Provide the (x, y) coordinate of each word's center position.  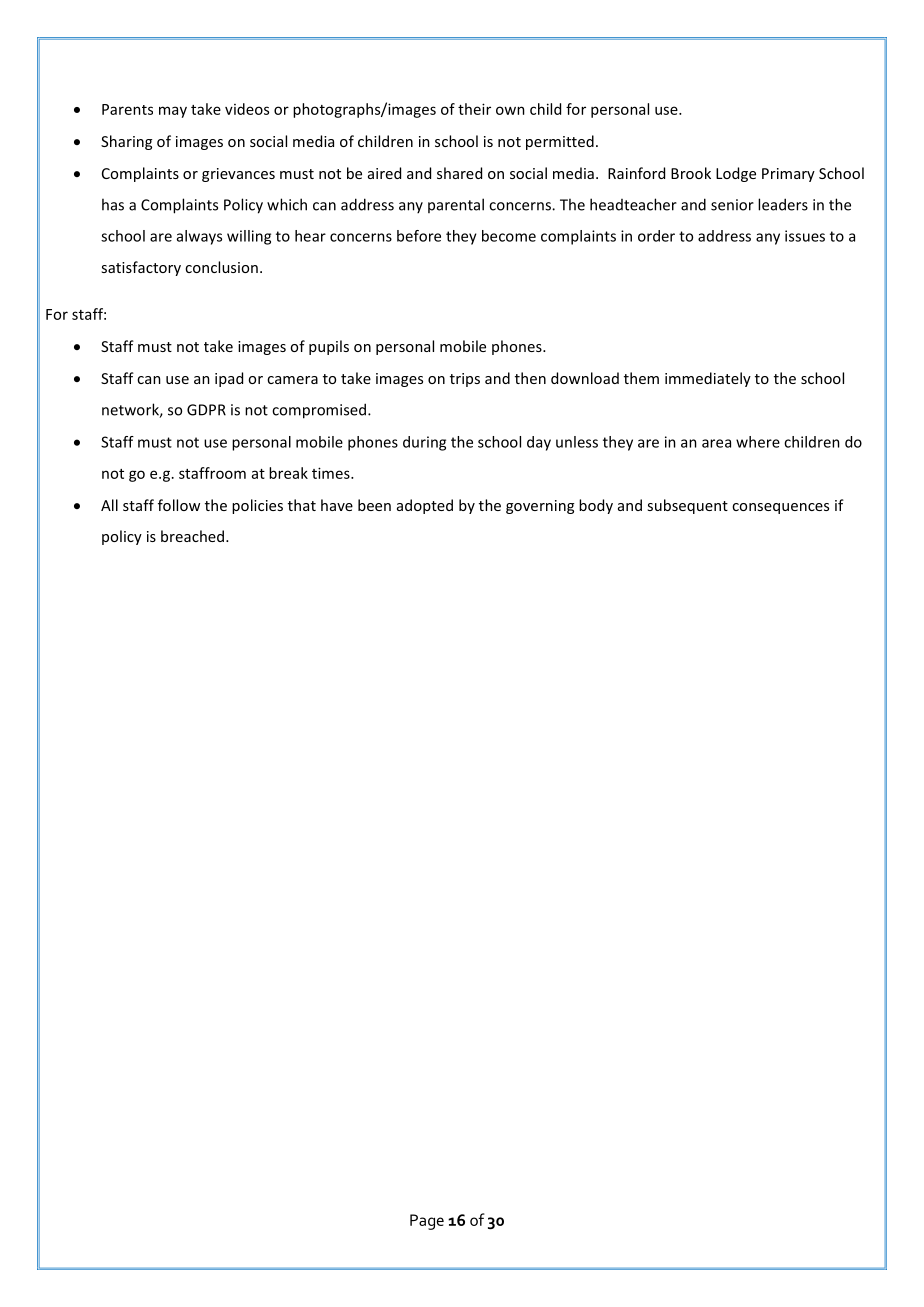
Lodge (736, 174)
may (173, 112)
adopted (425, 506)
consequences (780, 508)
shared (459, 173)
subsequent (687, 506)
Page (427, 1222)
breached (194, 536)
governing (540, 507)
